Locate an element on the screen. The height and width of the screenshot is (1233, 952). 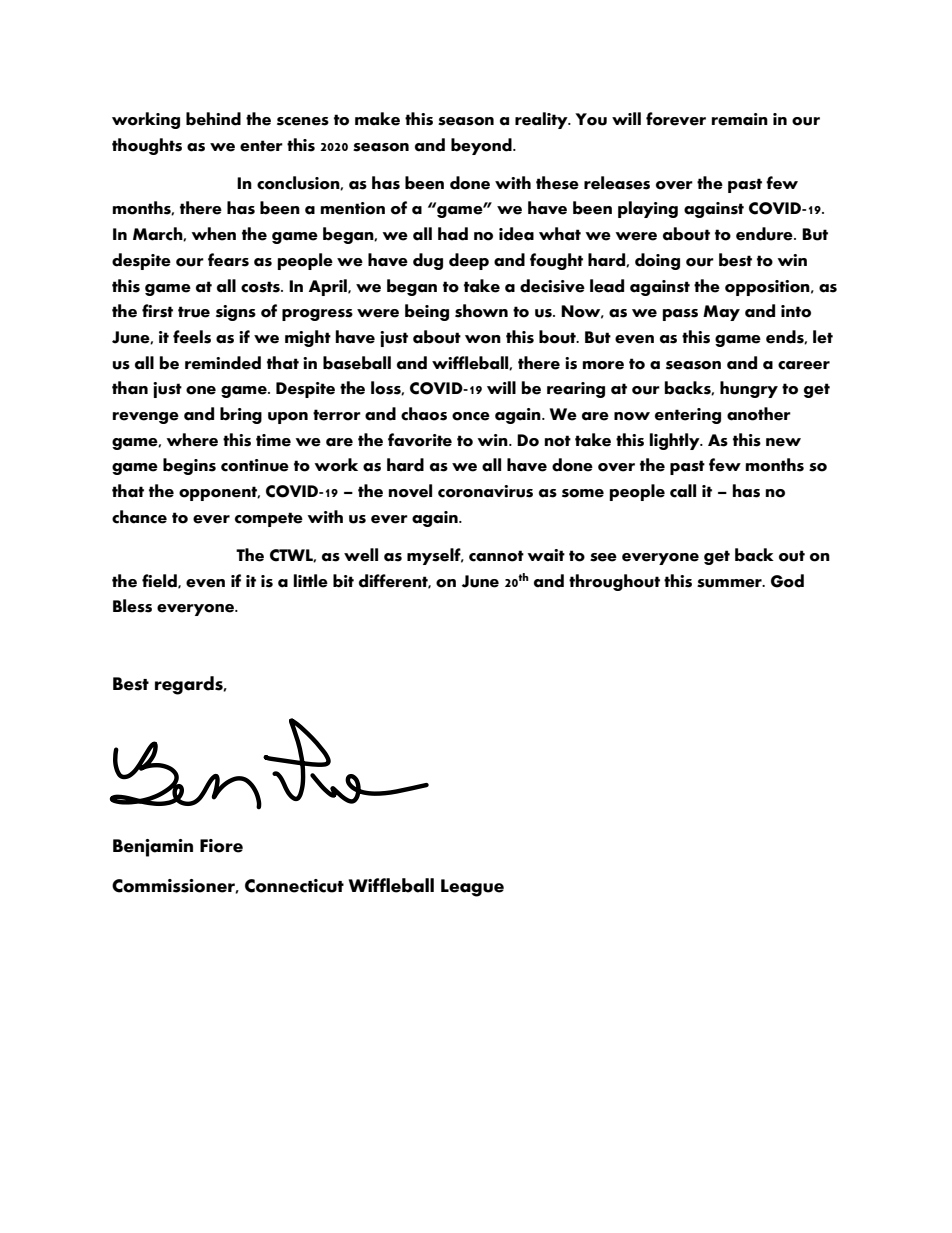
May is located at coordinates (721, 313).
